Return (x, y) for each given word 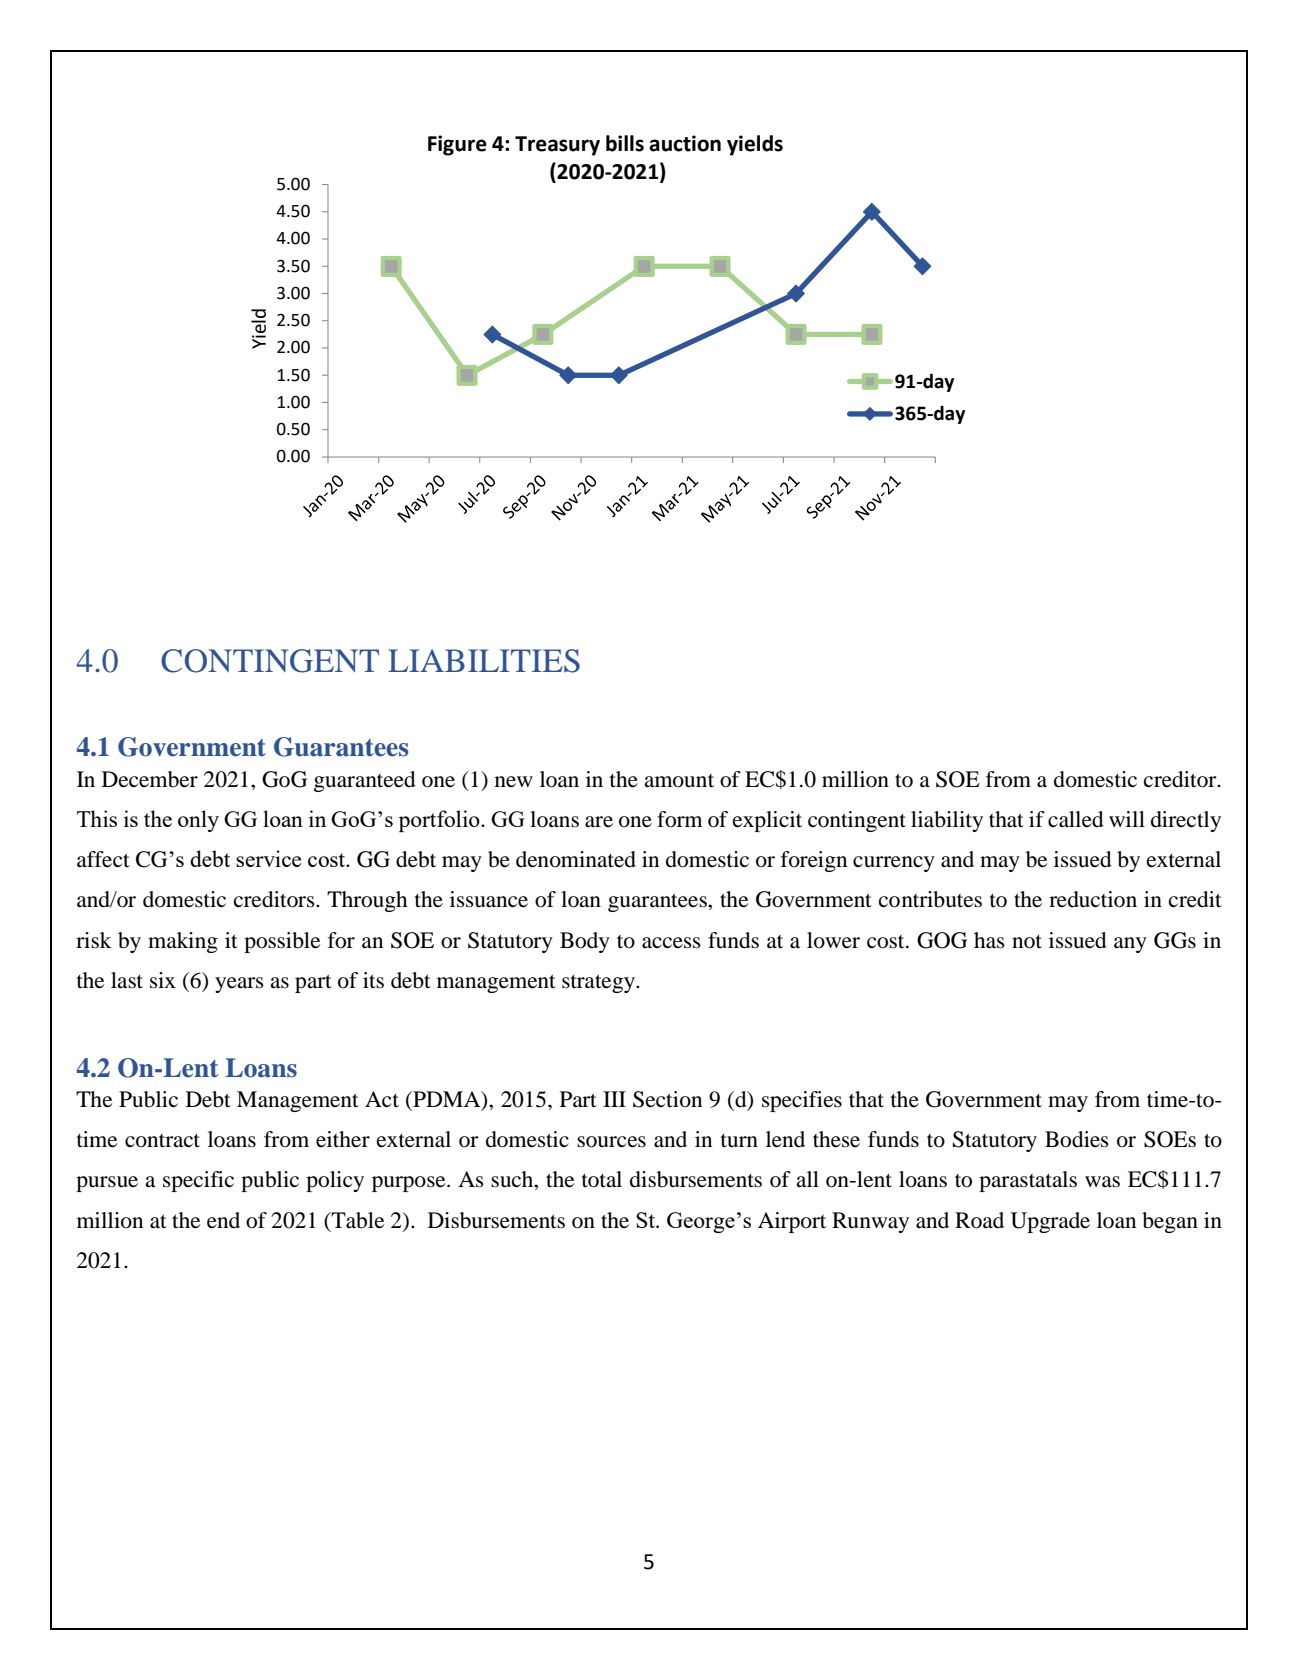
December (150, 779)
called (1076, 819)
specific (198, 1181)
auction (685, 143)
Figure (457, 145)
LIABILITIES (484, 661)
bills (625, 143)
